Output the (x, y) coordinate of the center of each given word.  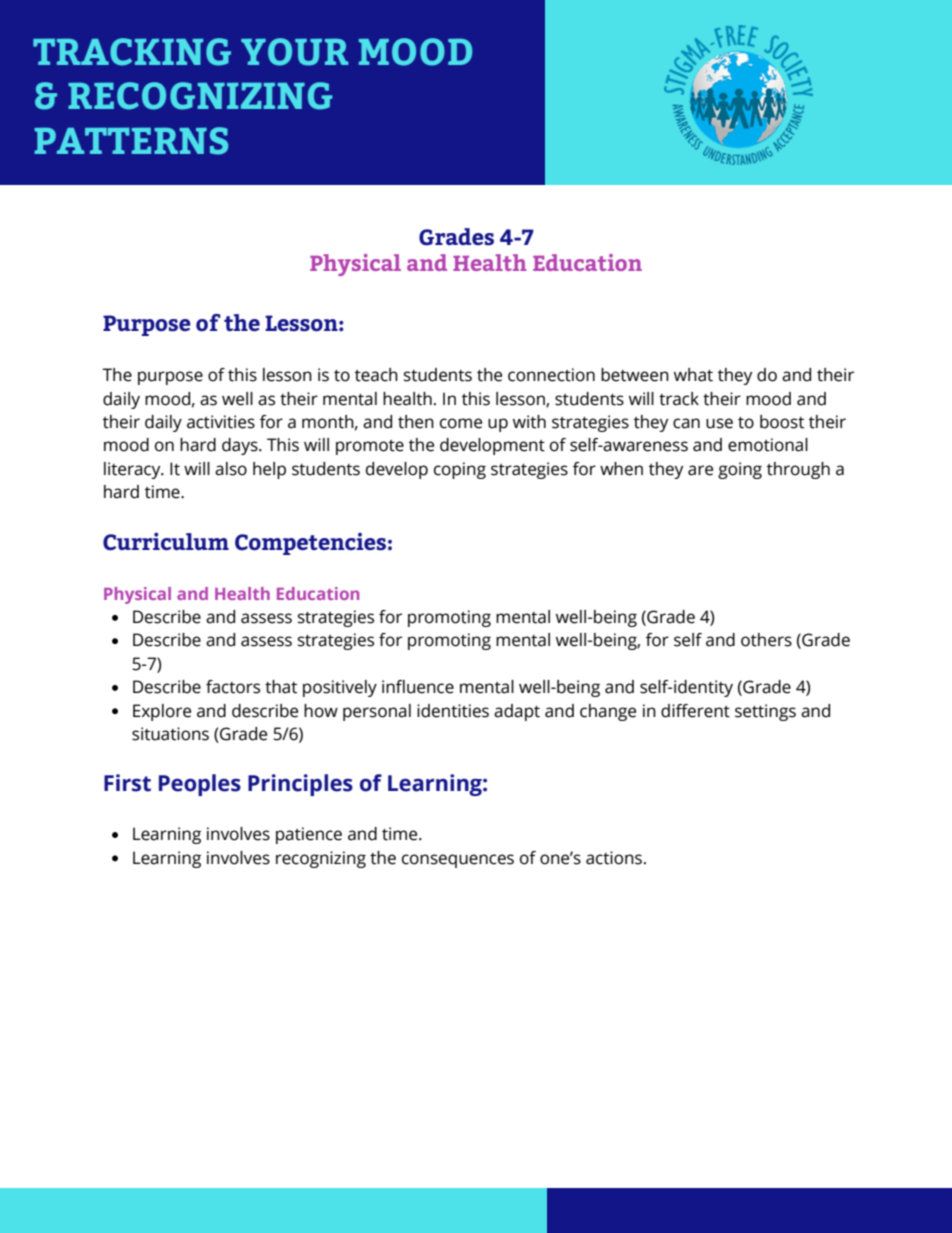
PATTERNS (131, 141)
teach (376, 375)
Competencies (310, 544)
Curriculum (166, 541)
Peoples (200, 785)
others (766, 640)
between (635, 375)
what (693, 375)
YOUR (294, 52)
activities (221, 422)
